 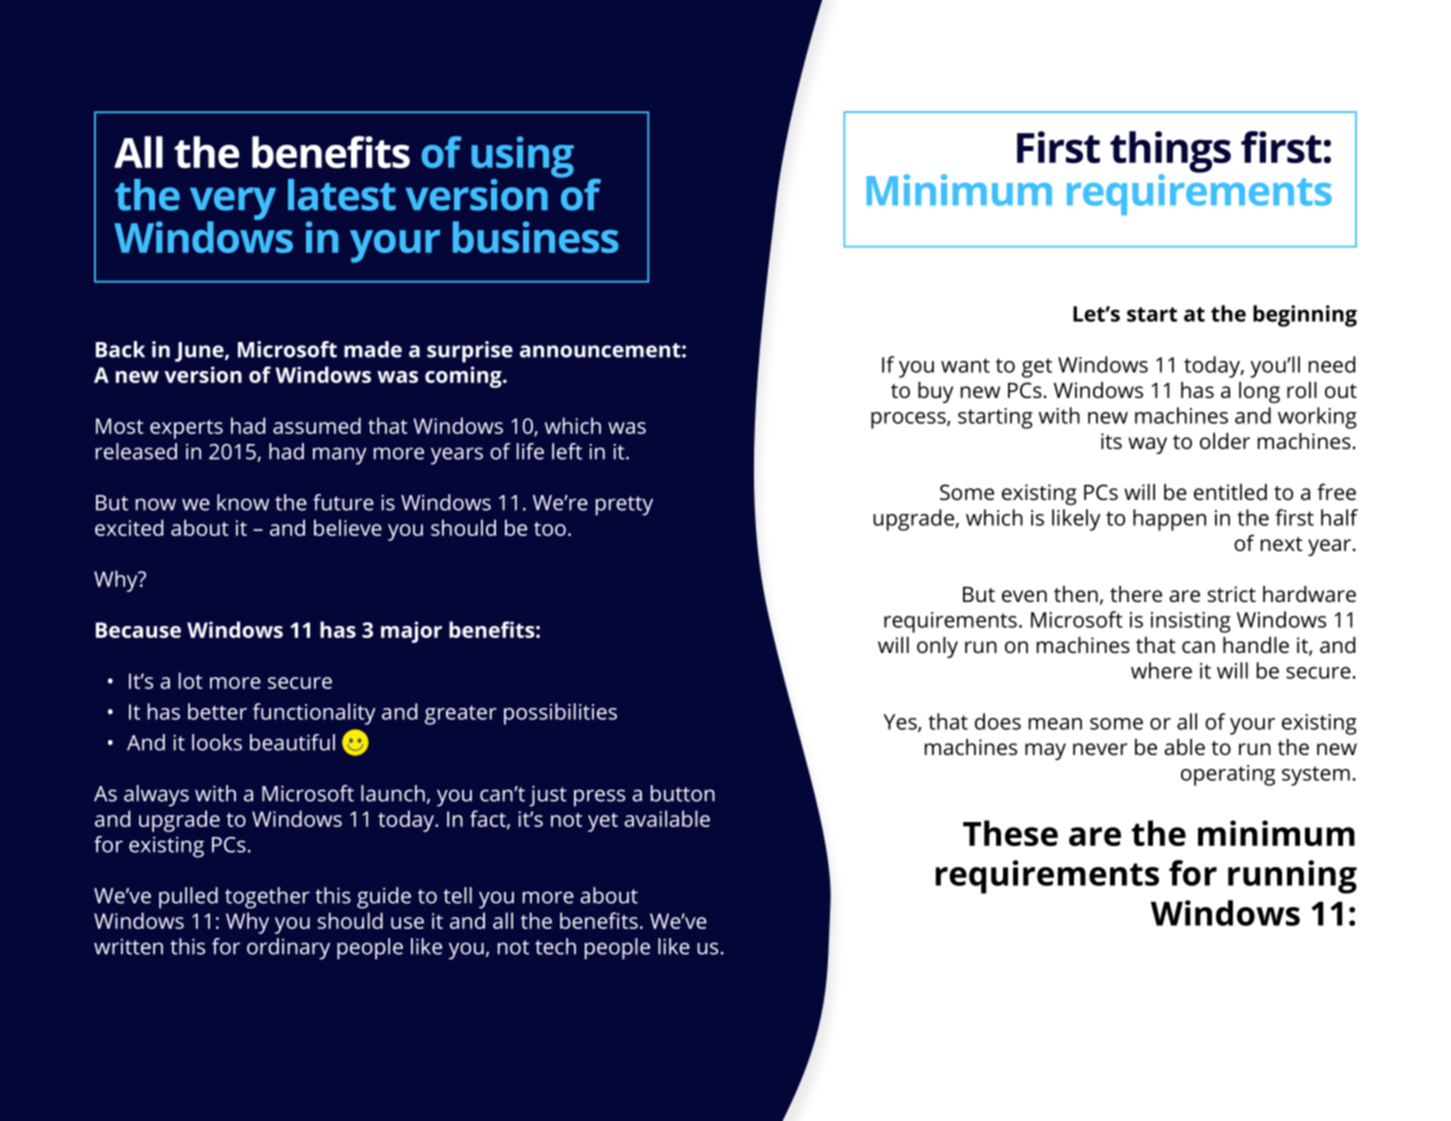 I want to click on ordinary, so click(x=288, y=949).
